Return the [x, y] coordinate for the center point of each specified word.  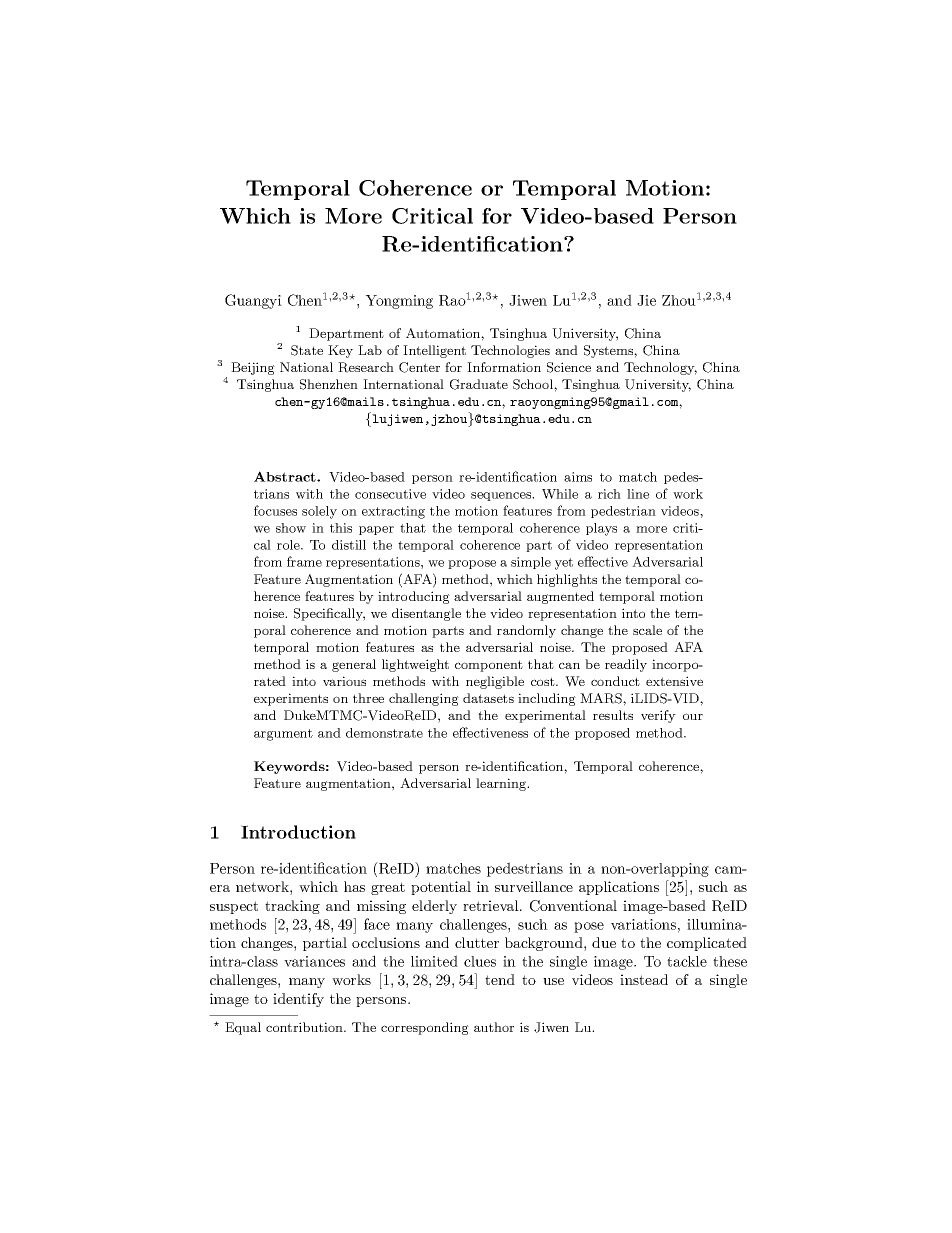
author [494, 1027]
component [489, 666]
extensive [674, 681]
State [307, 350]
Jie [646, 300]
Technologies [510, 351]
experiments [291, 699]
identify [298, 1000]
